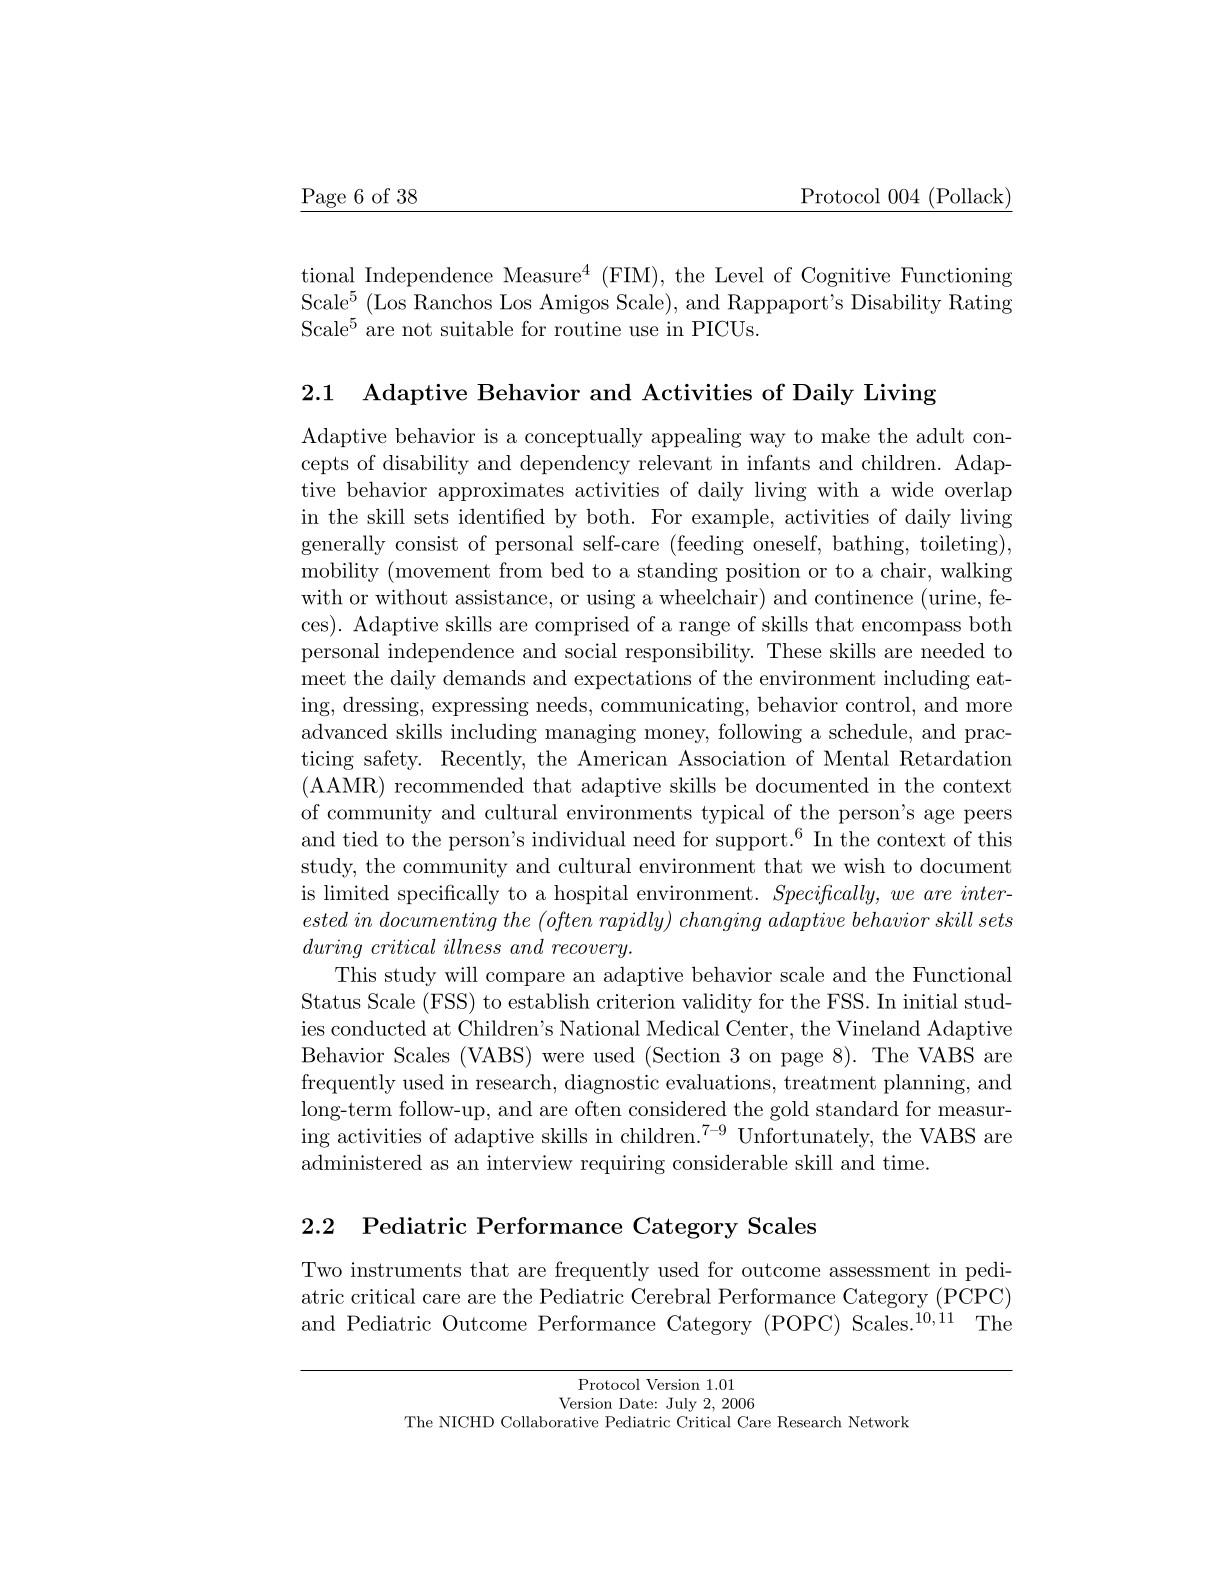  What do you see at coordinates (911, 628) in the screenshot?
I see `encompass` at bounding box center [911, 628].
